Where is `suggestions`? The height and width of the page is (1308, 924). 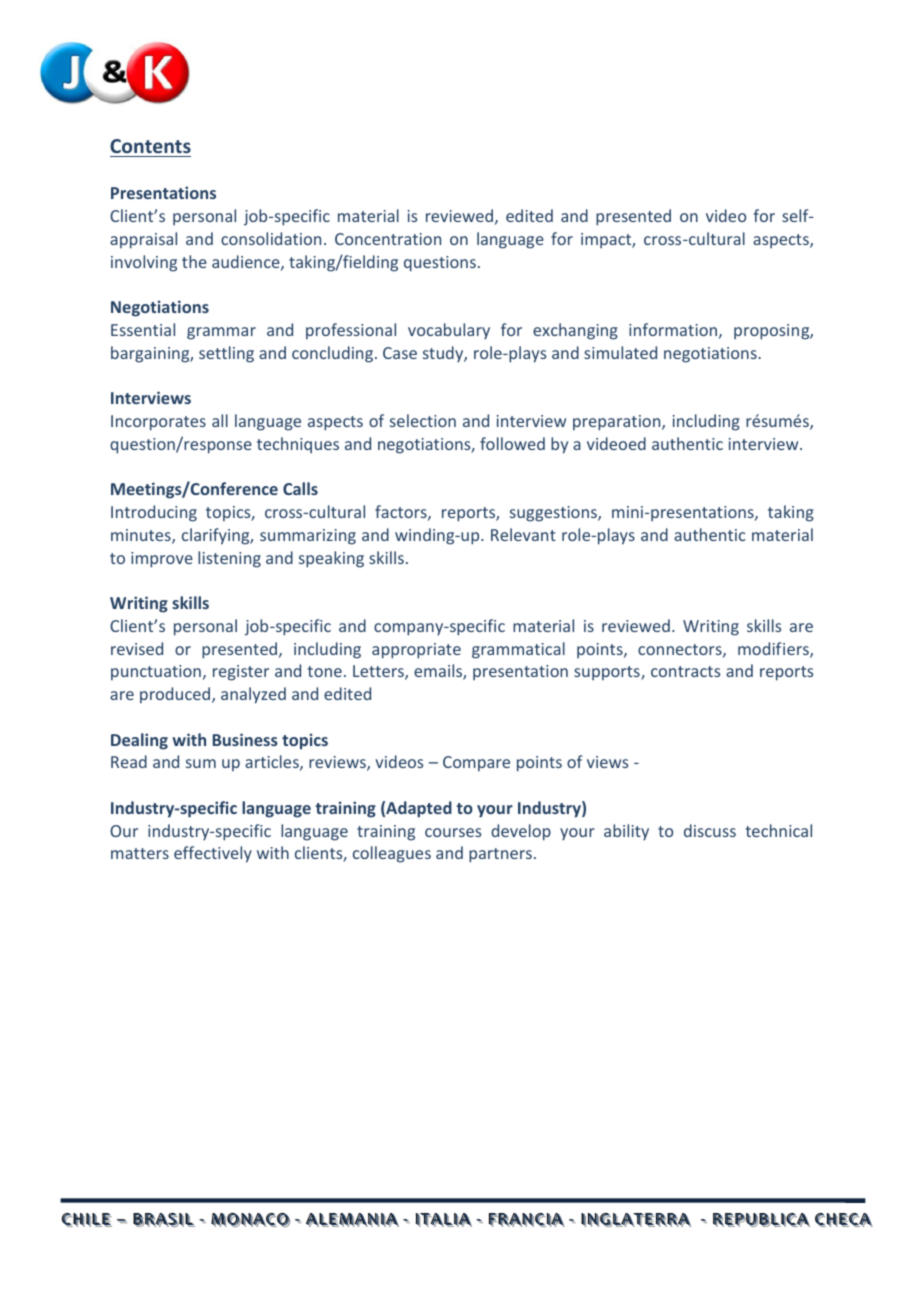
suggestions is located at coordinates (554, 514).
